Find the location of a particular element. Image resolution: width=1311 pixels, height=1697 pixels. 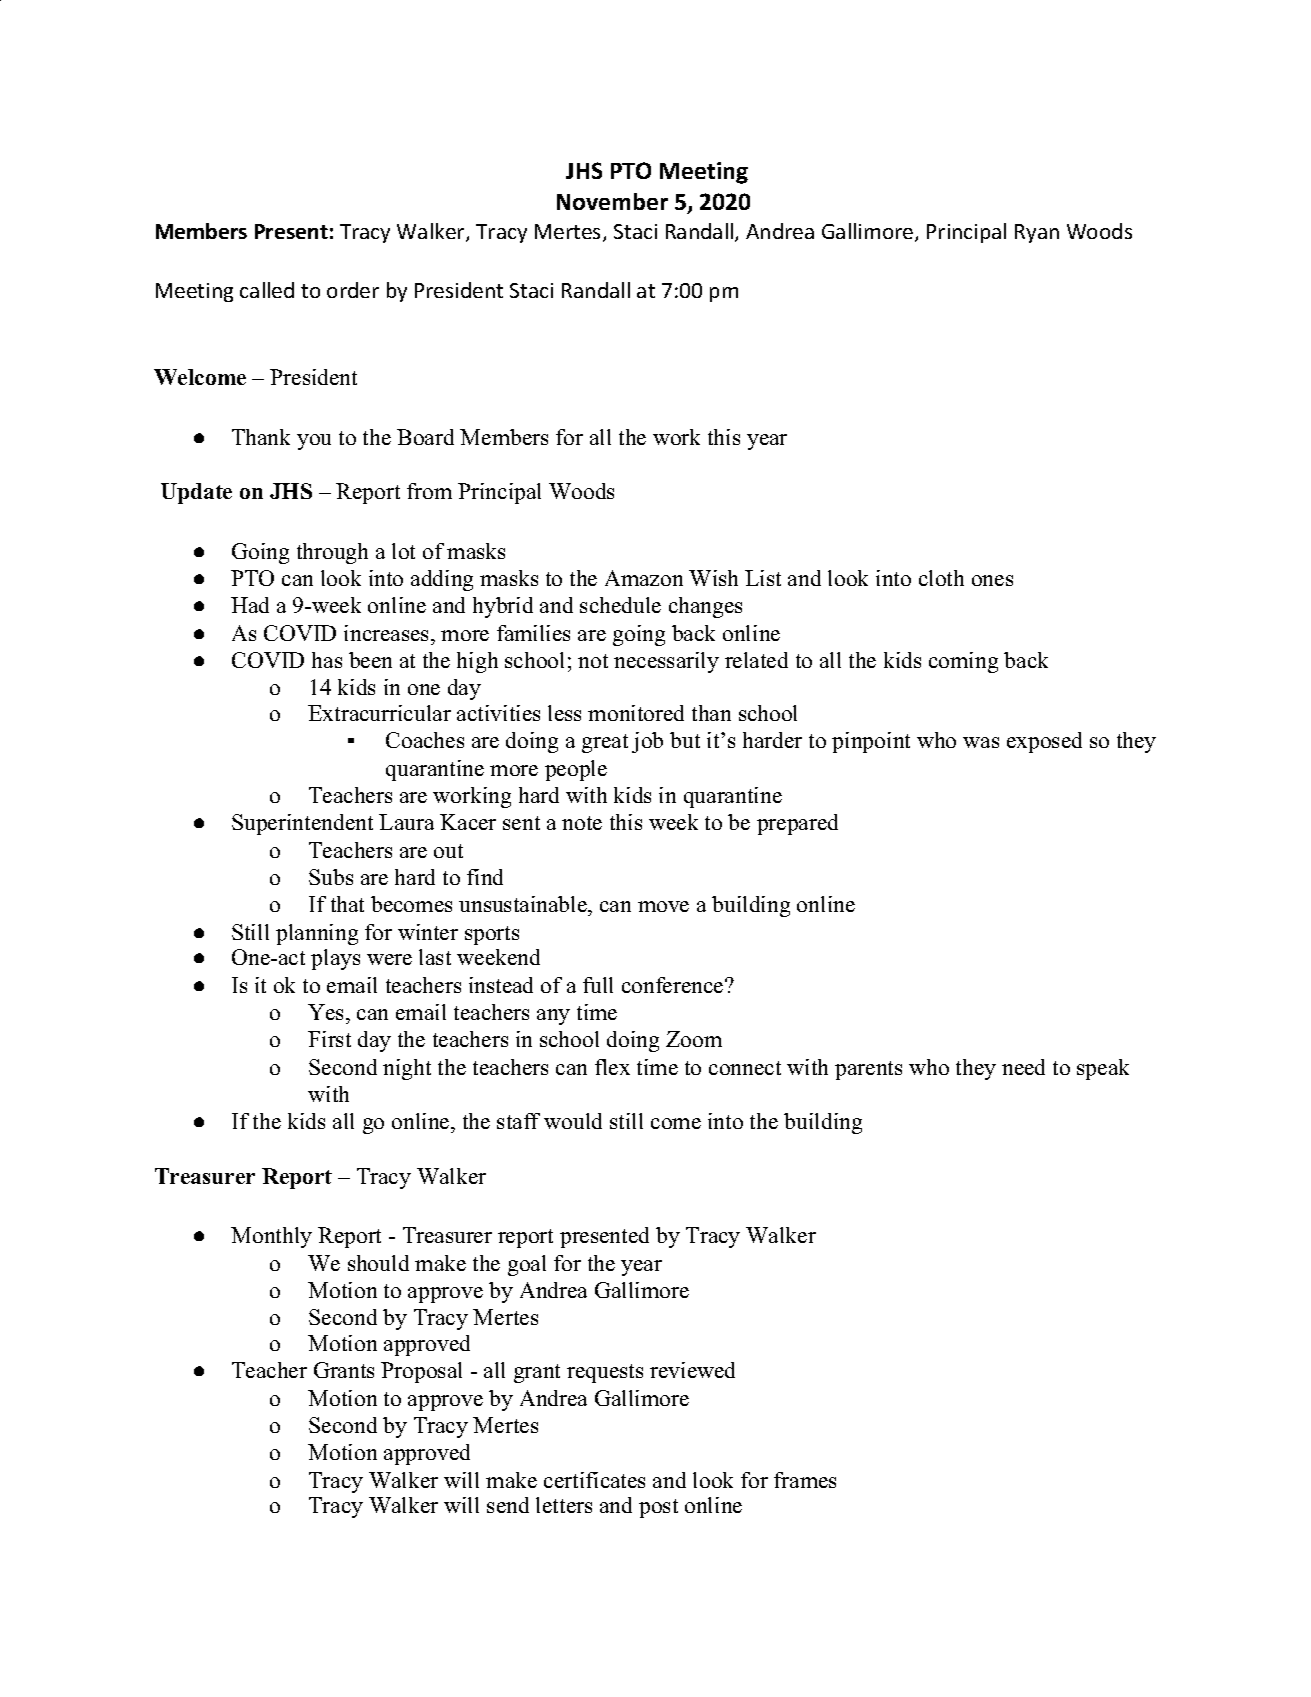

Proposal is located at coordinates (421, 1372).
